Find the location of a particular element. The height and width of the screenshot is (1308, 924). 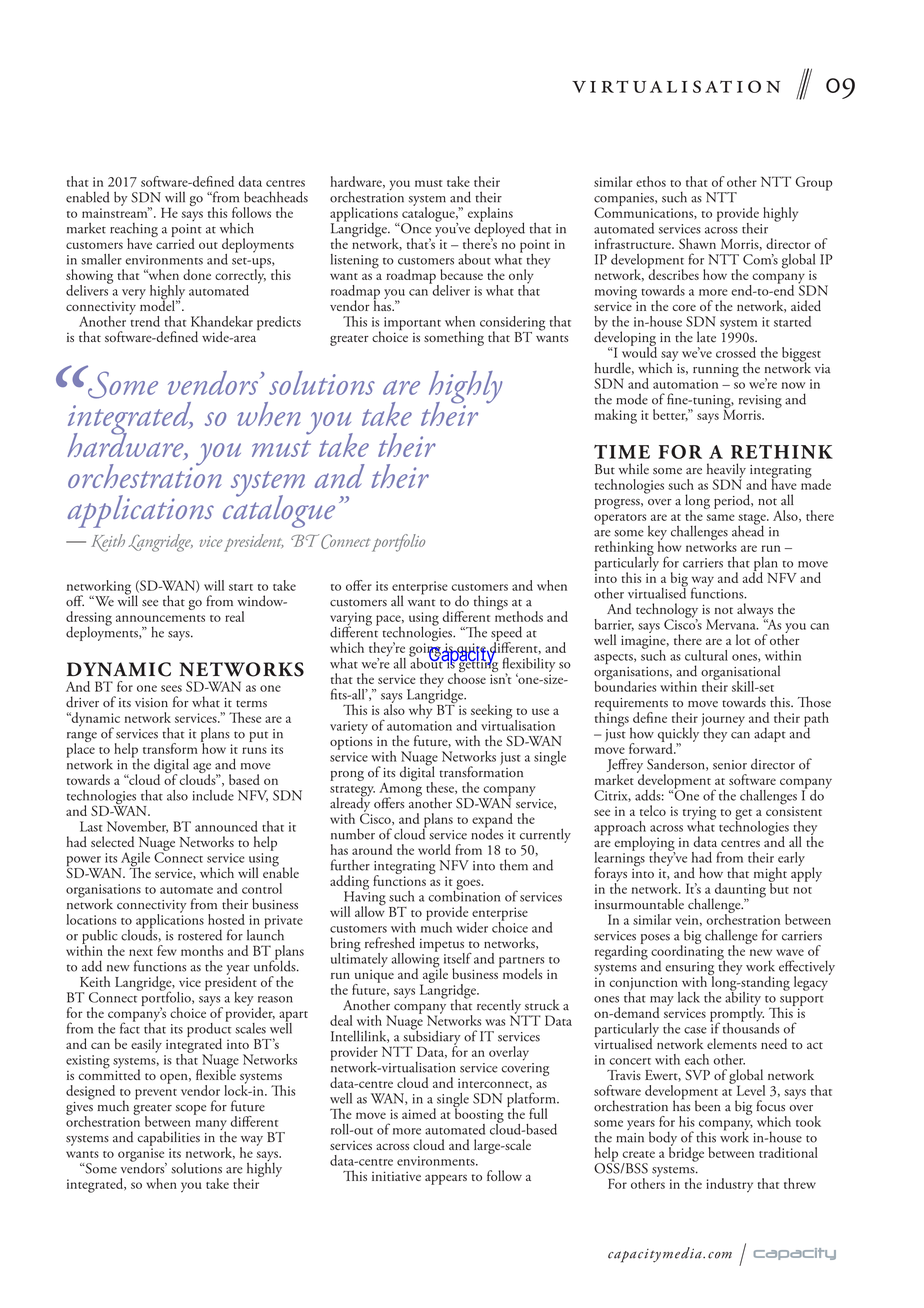

industry is located at coordinates (729, 1185).
